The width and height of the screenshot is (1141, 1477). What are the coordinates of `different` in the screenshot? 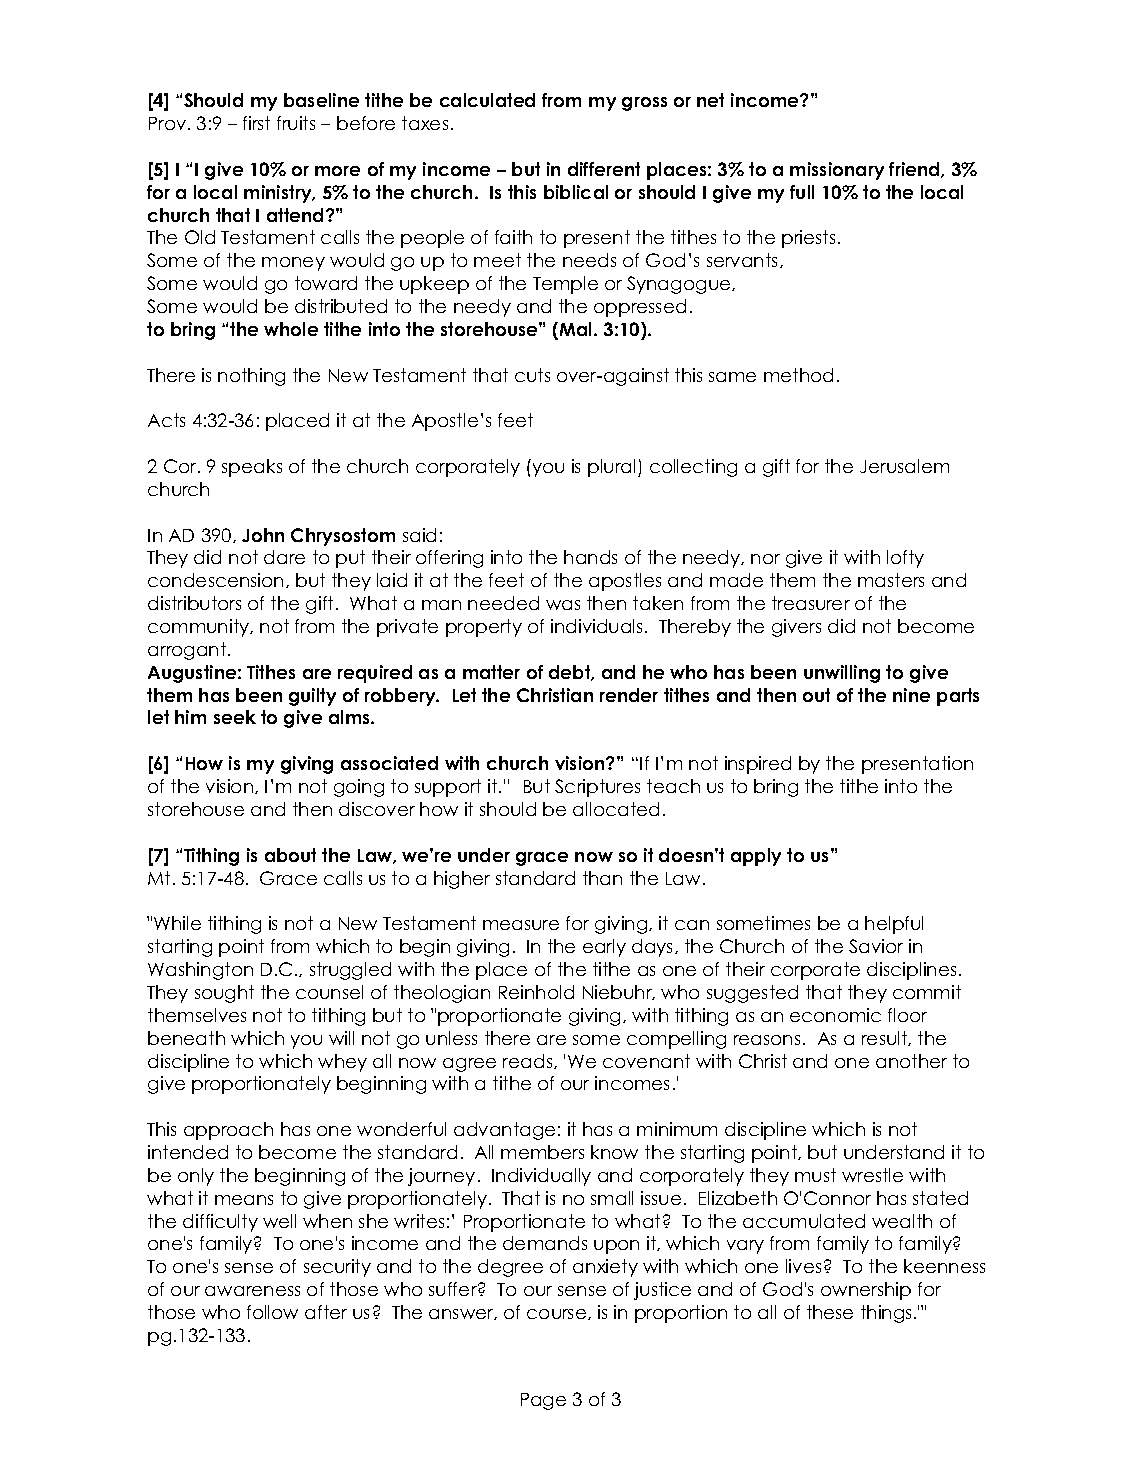 It's located at (604, 169).
